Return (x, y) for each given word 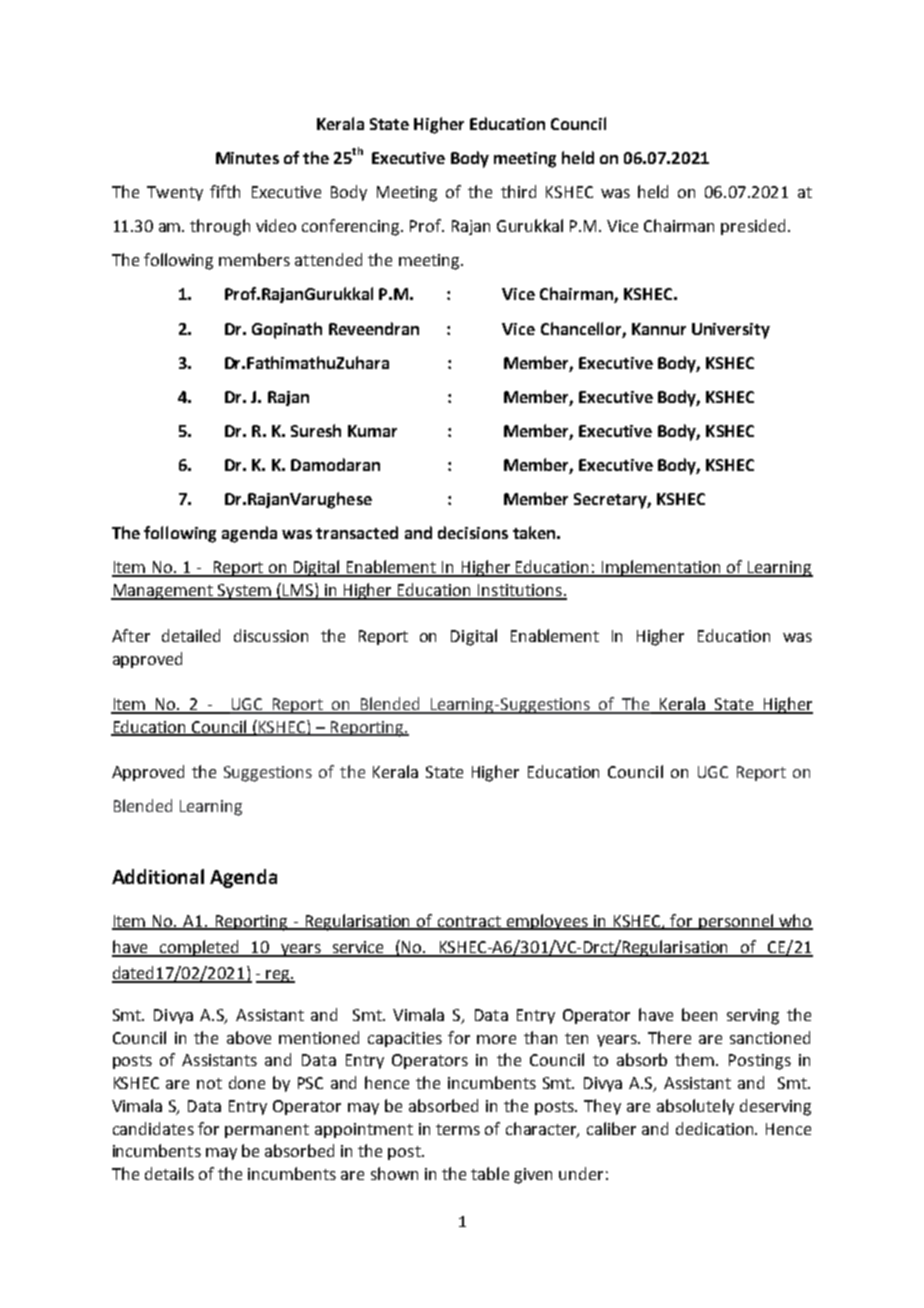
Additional (158, 876)
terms (458, 1129)
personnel (736, 922)
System (245, 592)
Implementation (662, 568)
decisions (473, 532)
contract (469, 922)
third (518, 191)
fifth (225, 191)
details (169, 1173)
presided (753, 227)
